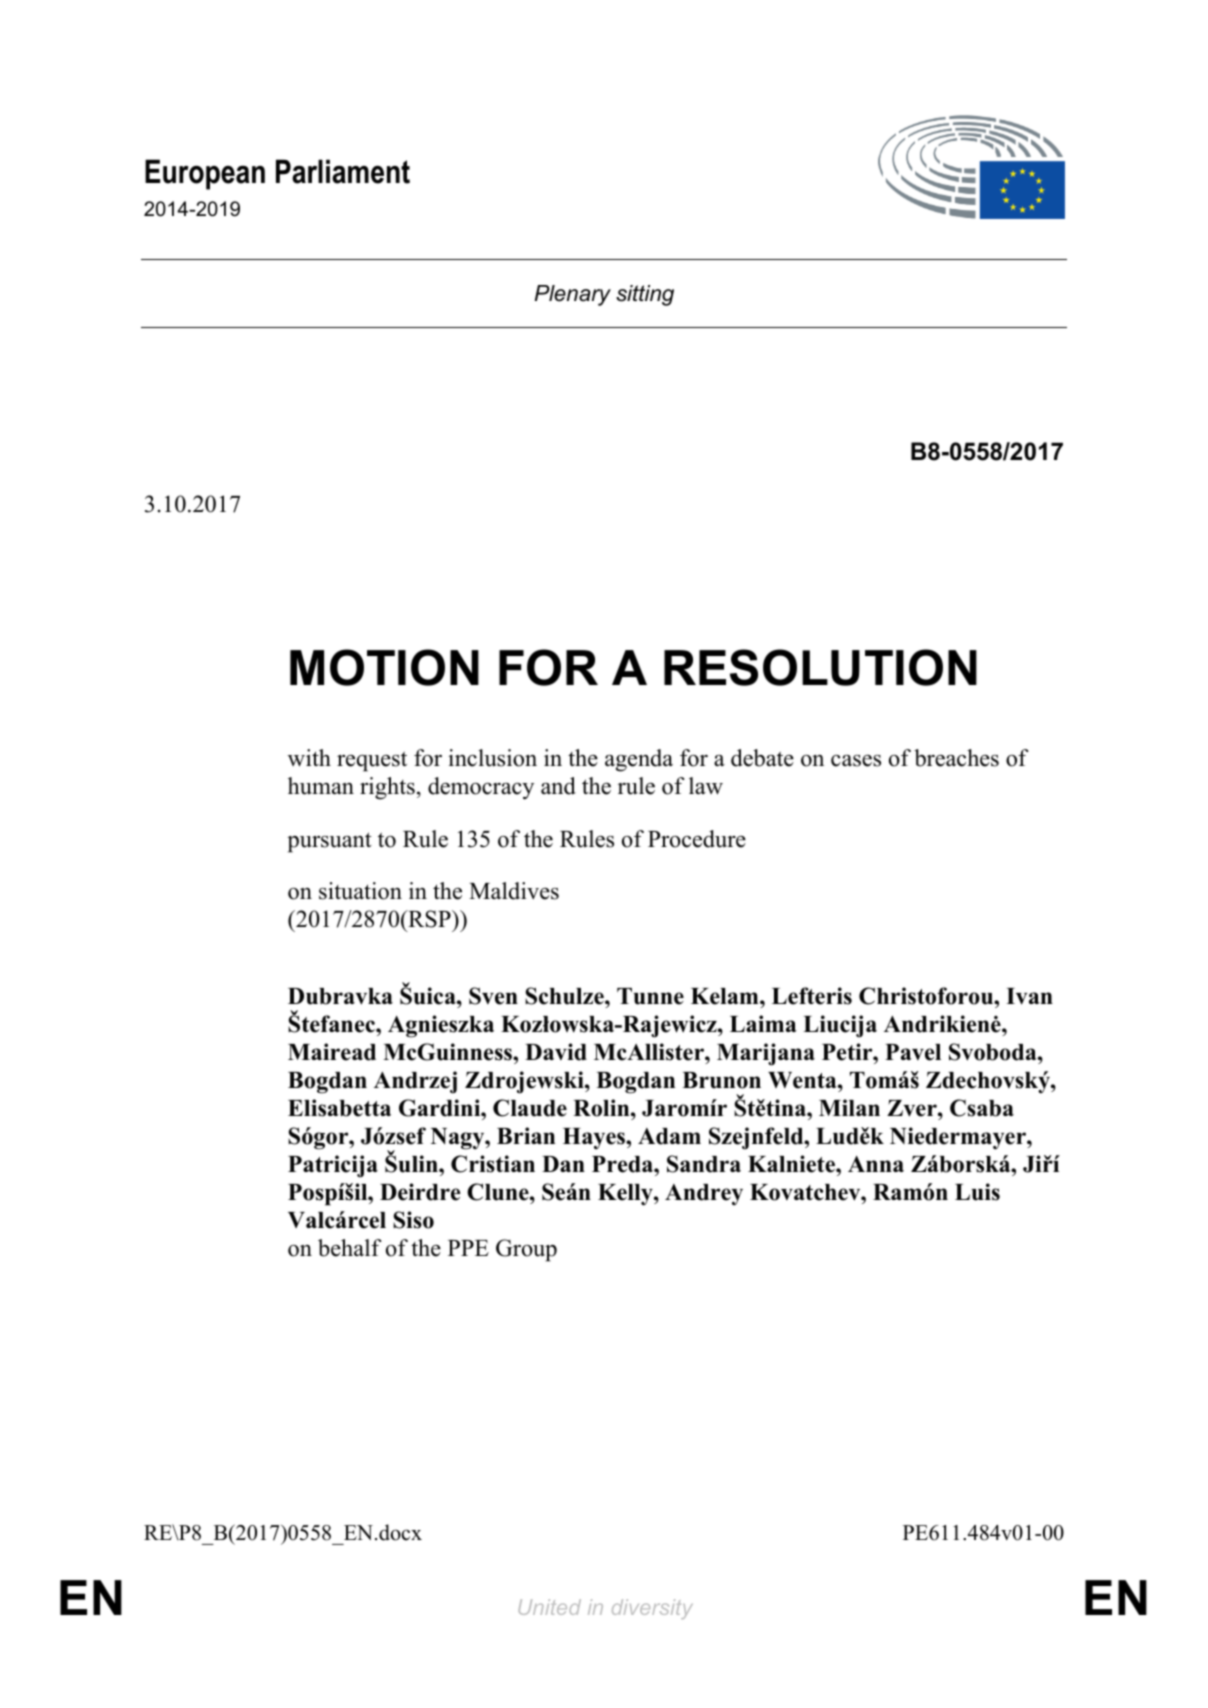 This document has width=1208, height=1708. What do you see at coordinates (697, 839) in the document?
I see `Procedure` at bounding box center [697, 839].
